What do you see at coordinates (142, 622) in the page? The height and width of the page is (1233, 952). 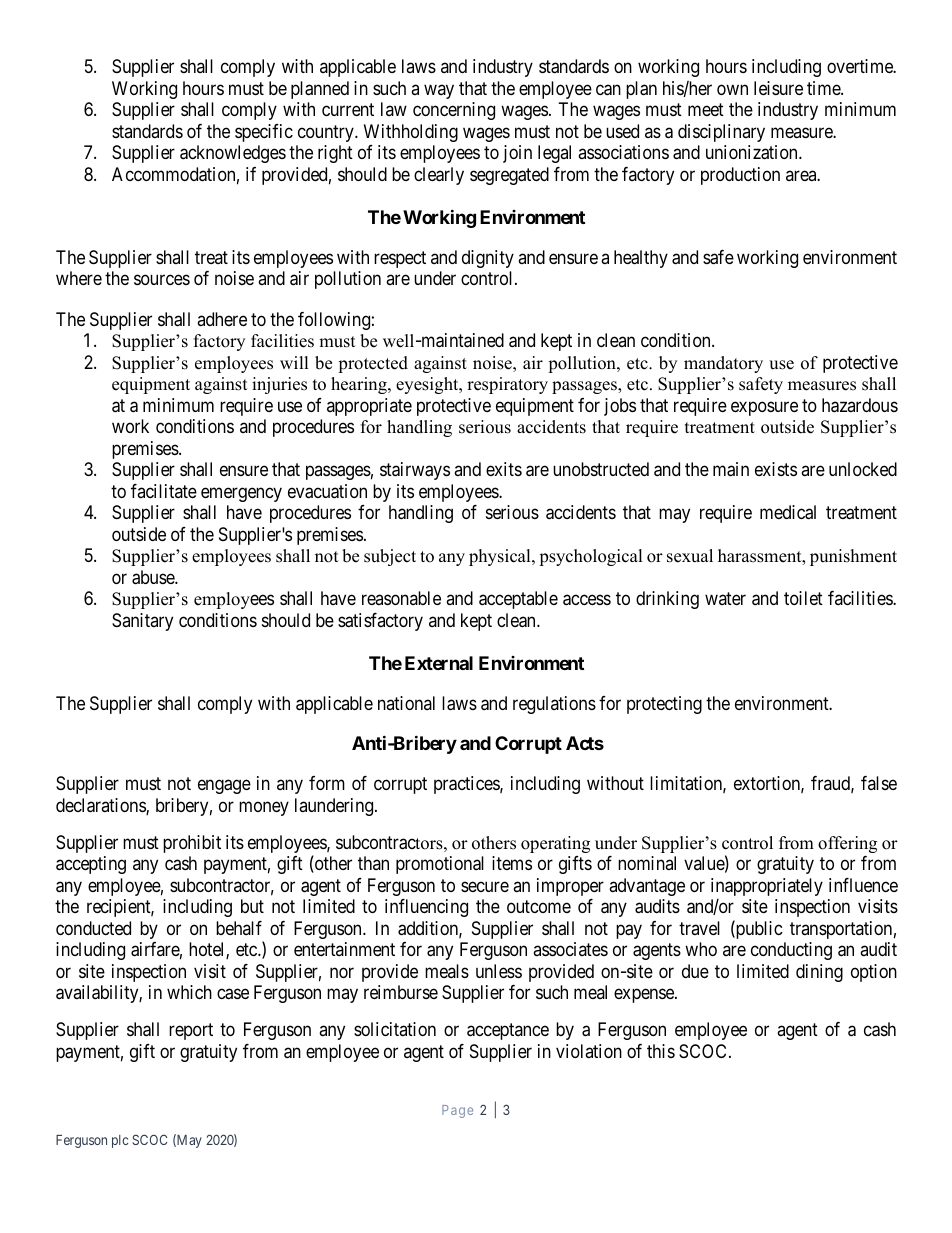 I see `Sanitary` at bounding box center [142, 622].
